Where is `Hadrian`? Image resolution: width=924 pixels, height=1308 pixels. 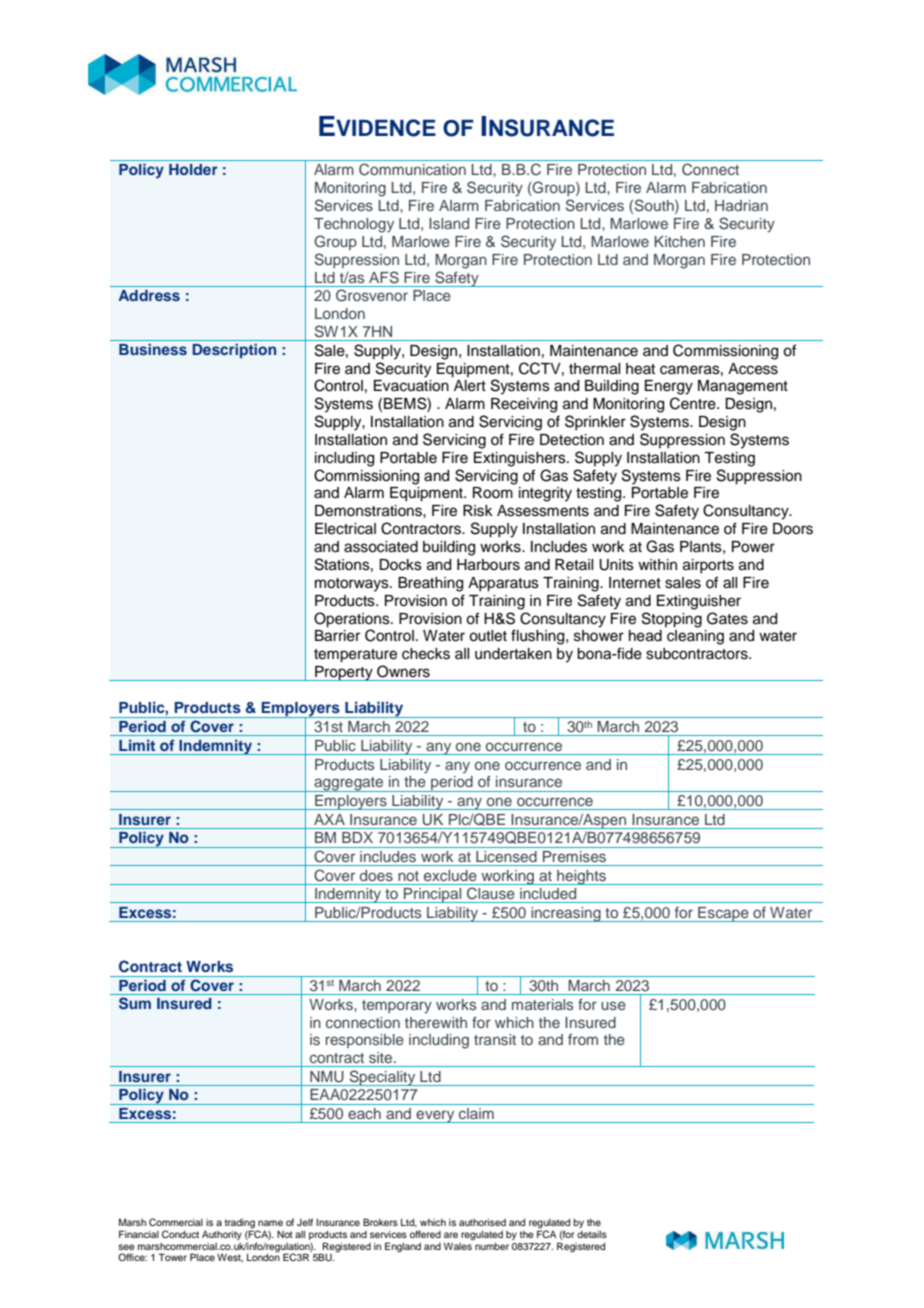
Hadrian is located at coordinates (741, 205).
